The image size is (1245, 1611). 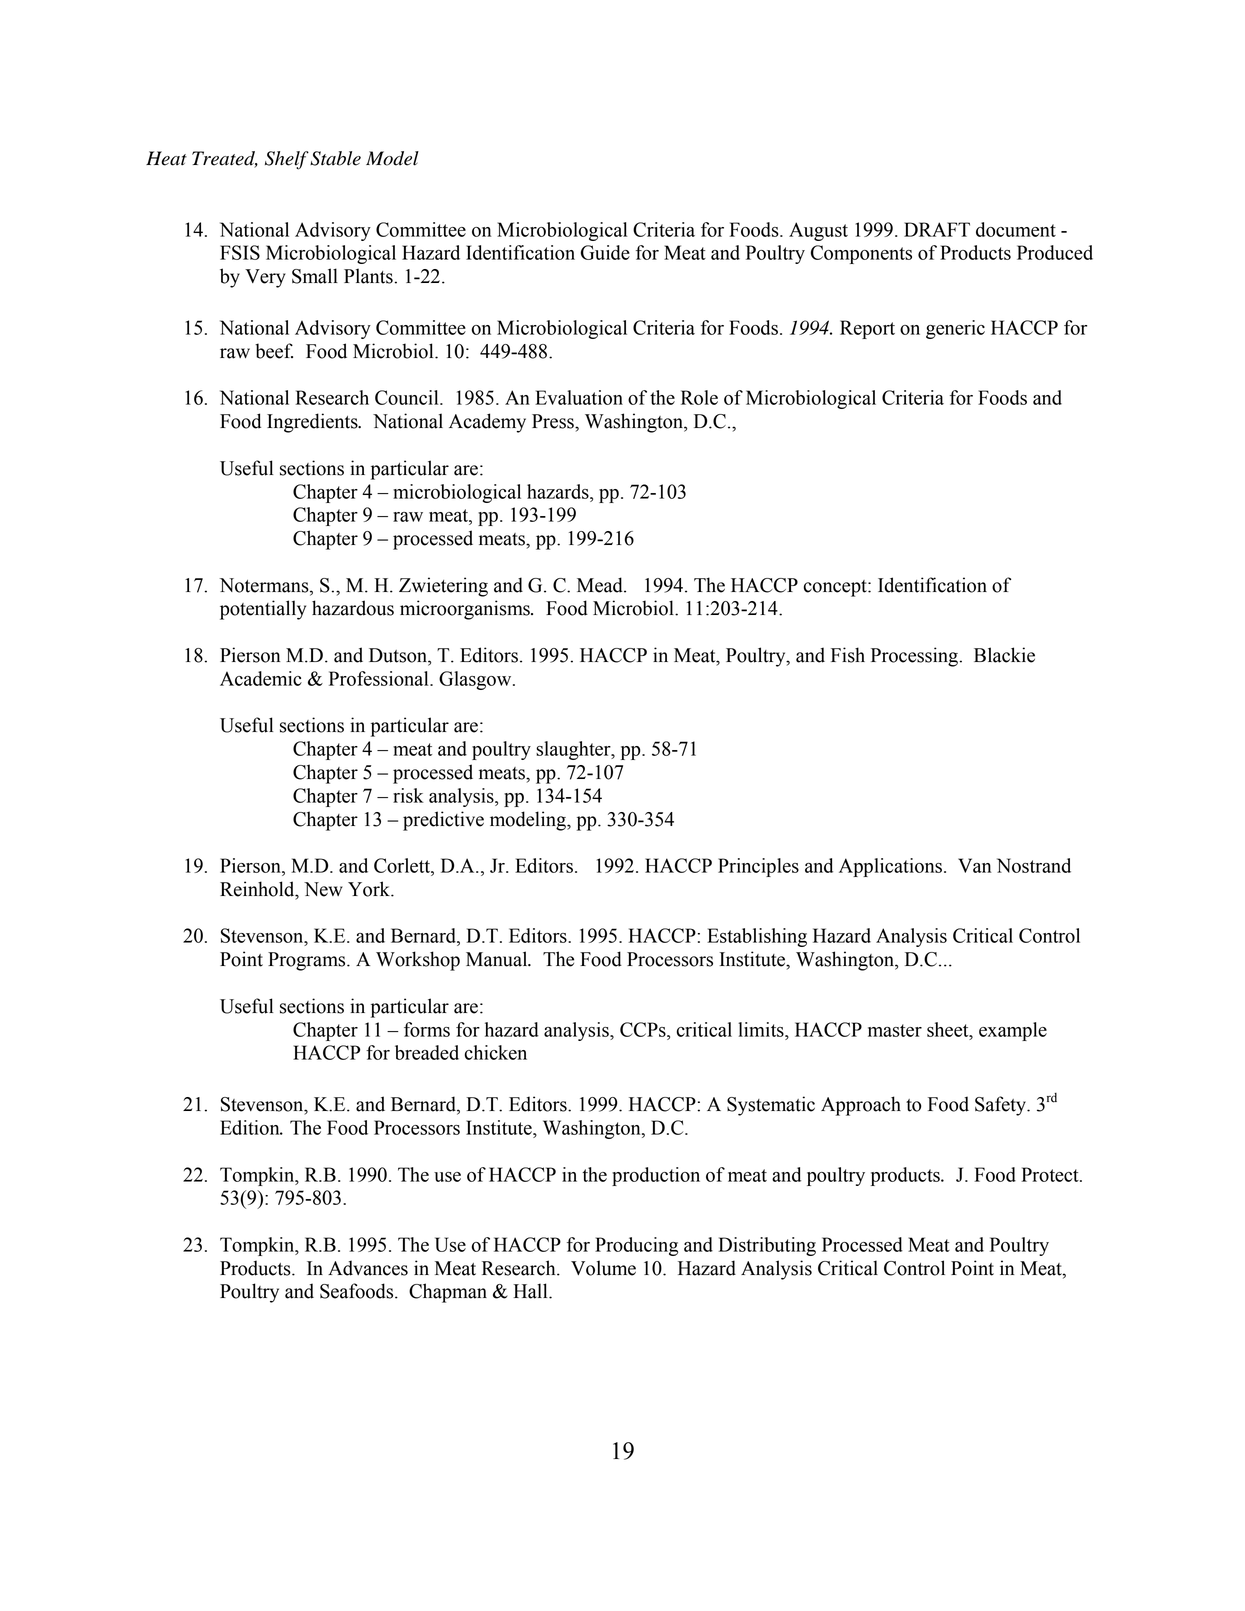 What do you see at coordinates (1051, 1174) in the document?
I see `Protect` at bounding box center [1051, 1174].
